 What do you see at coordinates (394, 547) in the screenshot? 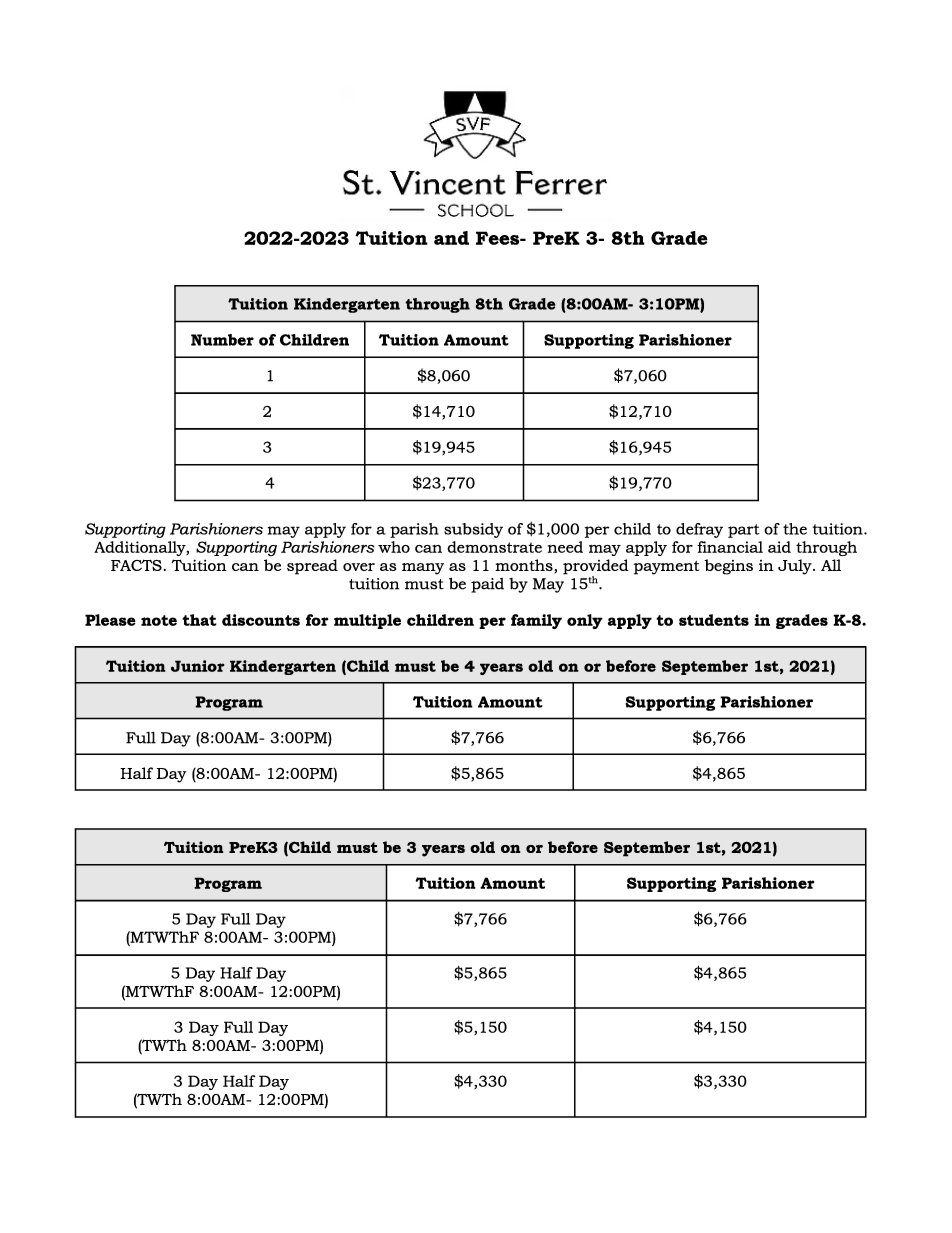
I see `who` at bounding box center [394, 547].
